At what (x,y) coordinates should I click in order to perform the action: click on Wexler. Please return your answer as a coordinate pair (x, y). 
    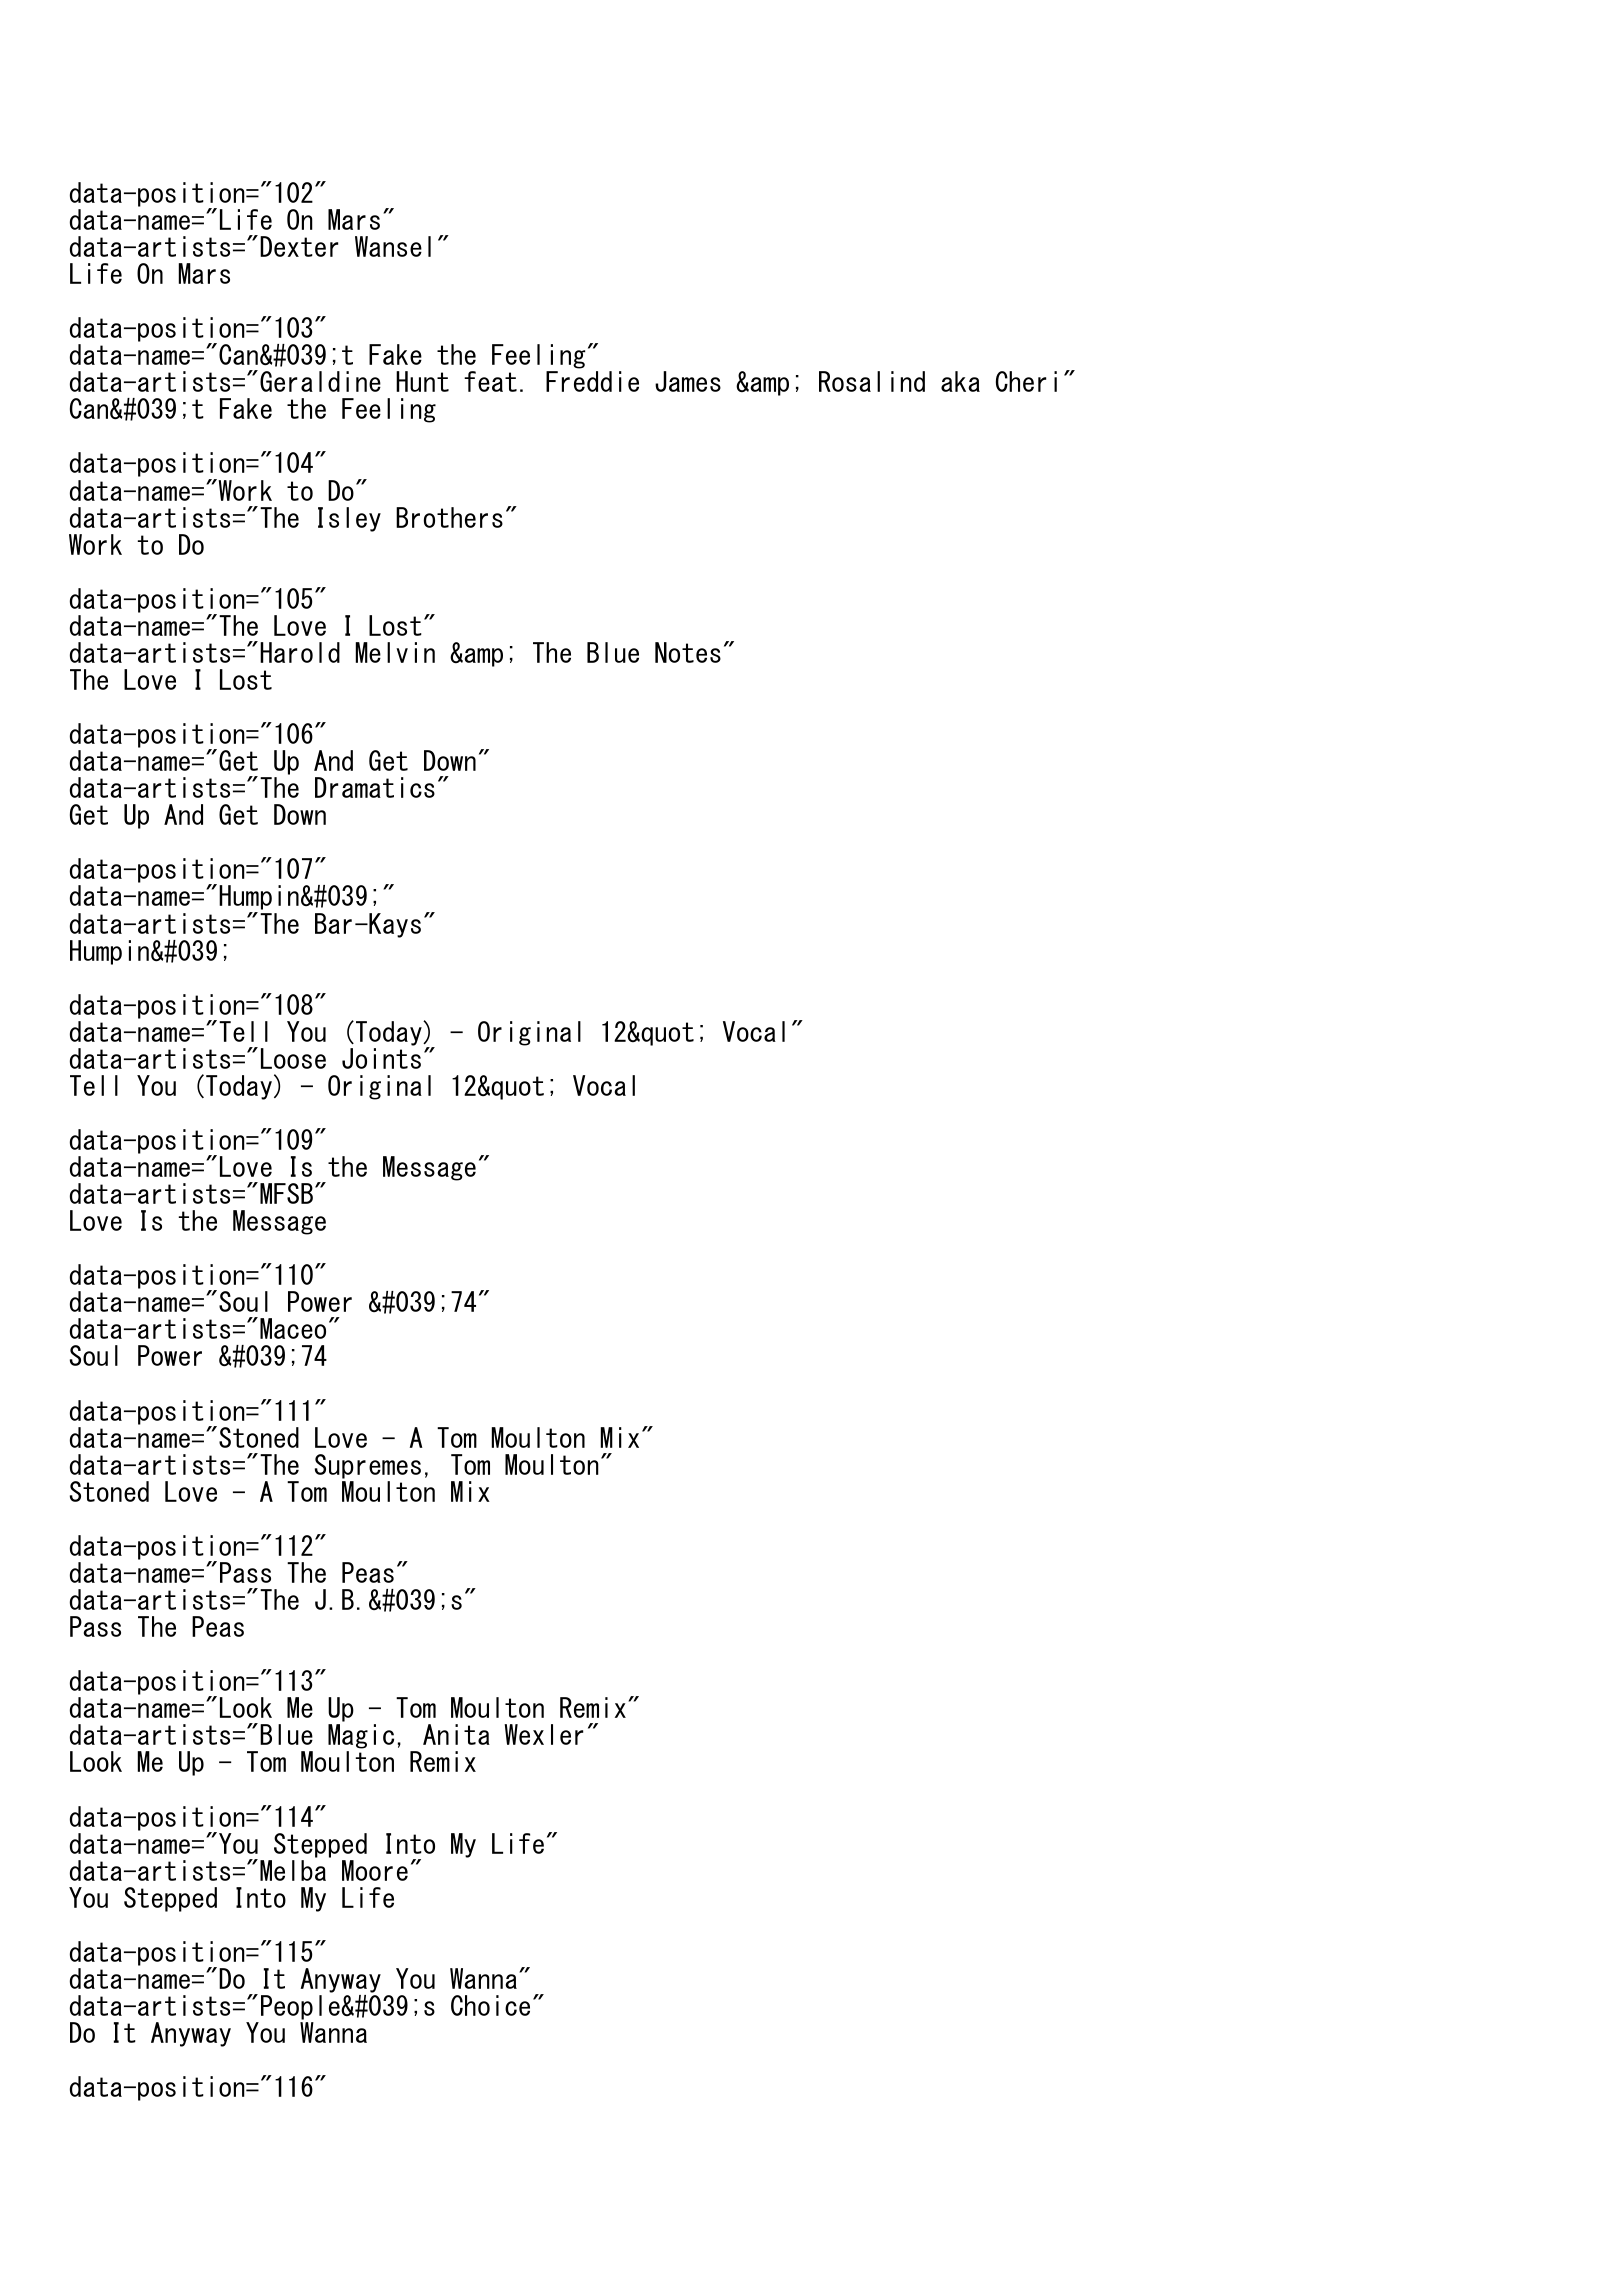
    Looking at the image, I should click on (543, 1734).
